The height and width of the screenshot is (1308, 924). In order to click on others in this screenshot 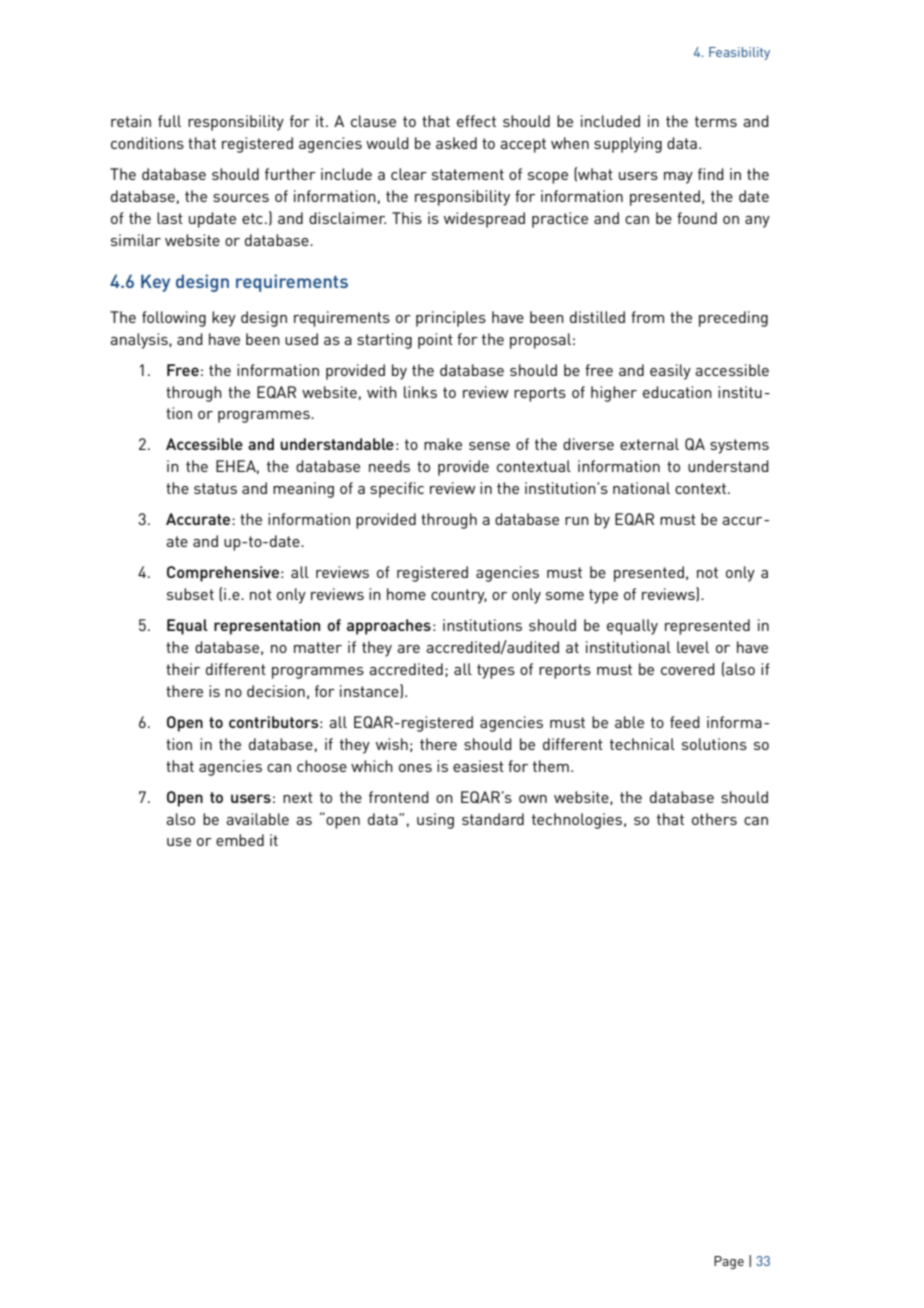, I will do `click(714, 819)`.
